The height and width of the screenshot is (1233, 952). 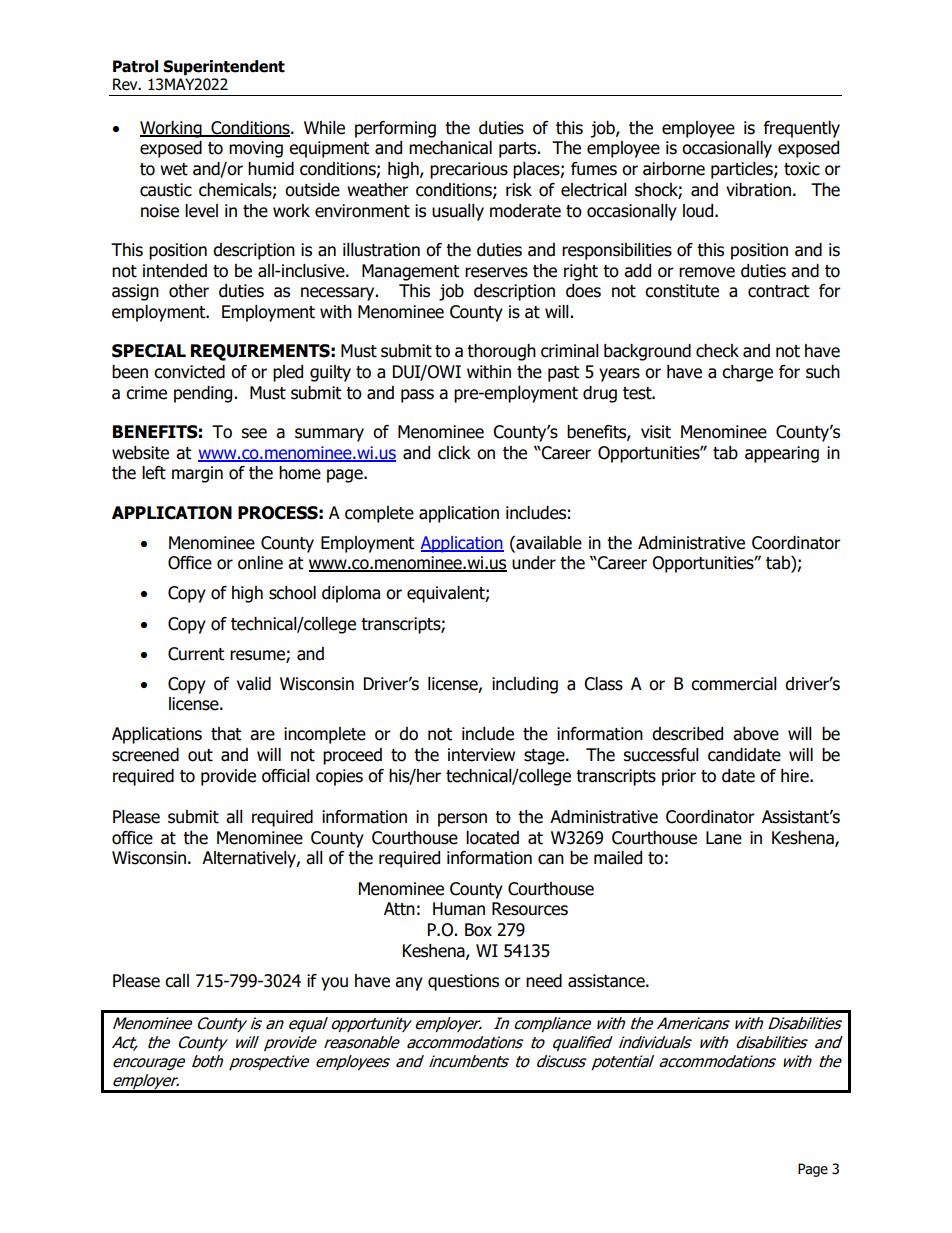 What do you see at coordinates (224, 67) in the screenshot?
I see `Superintendent` at bounding box center [224, 67].
